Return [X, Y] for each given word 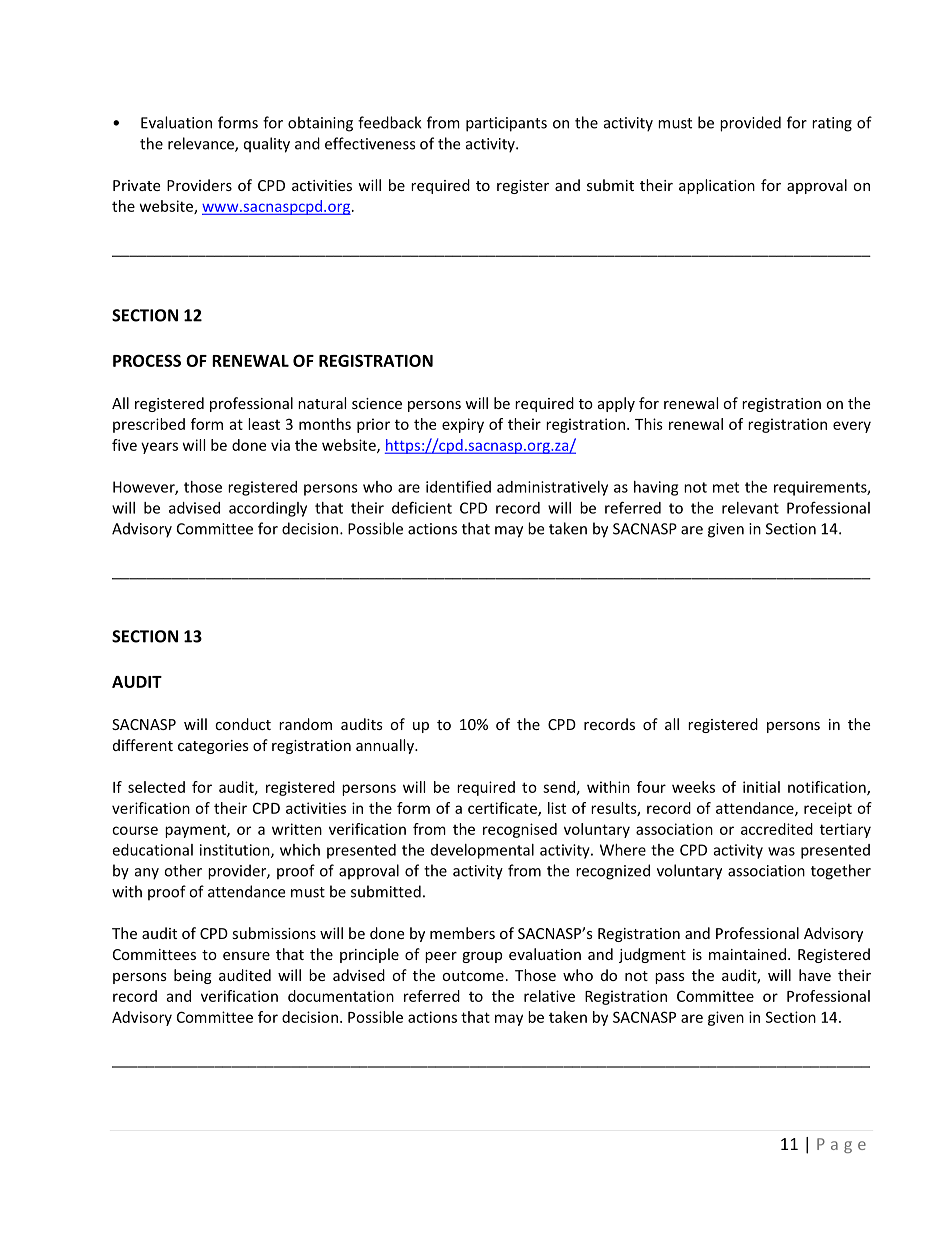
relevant [750, 508]
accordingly [268, 509]
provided [750, 124]
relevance [202, 144]
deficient [422, 507]
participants [506, 124]
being [193, 976]
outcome [473, 976]
